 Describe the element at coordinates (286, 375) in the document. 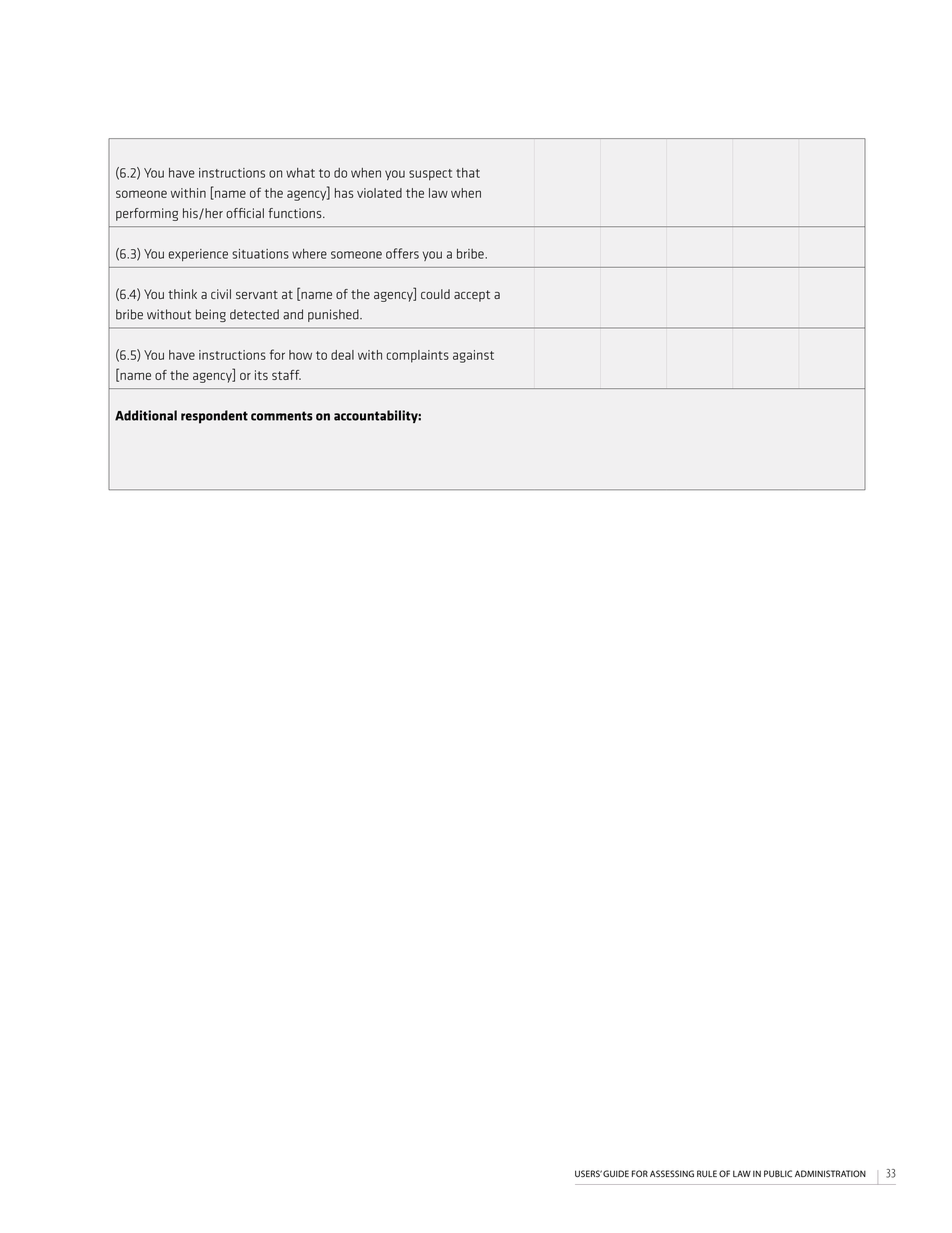

I see `staff` at that location.
